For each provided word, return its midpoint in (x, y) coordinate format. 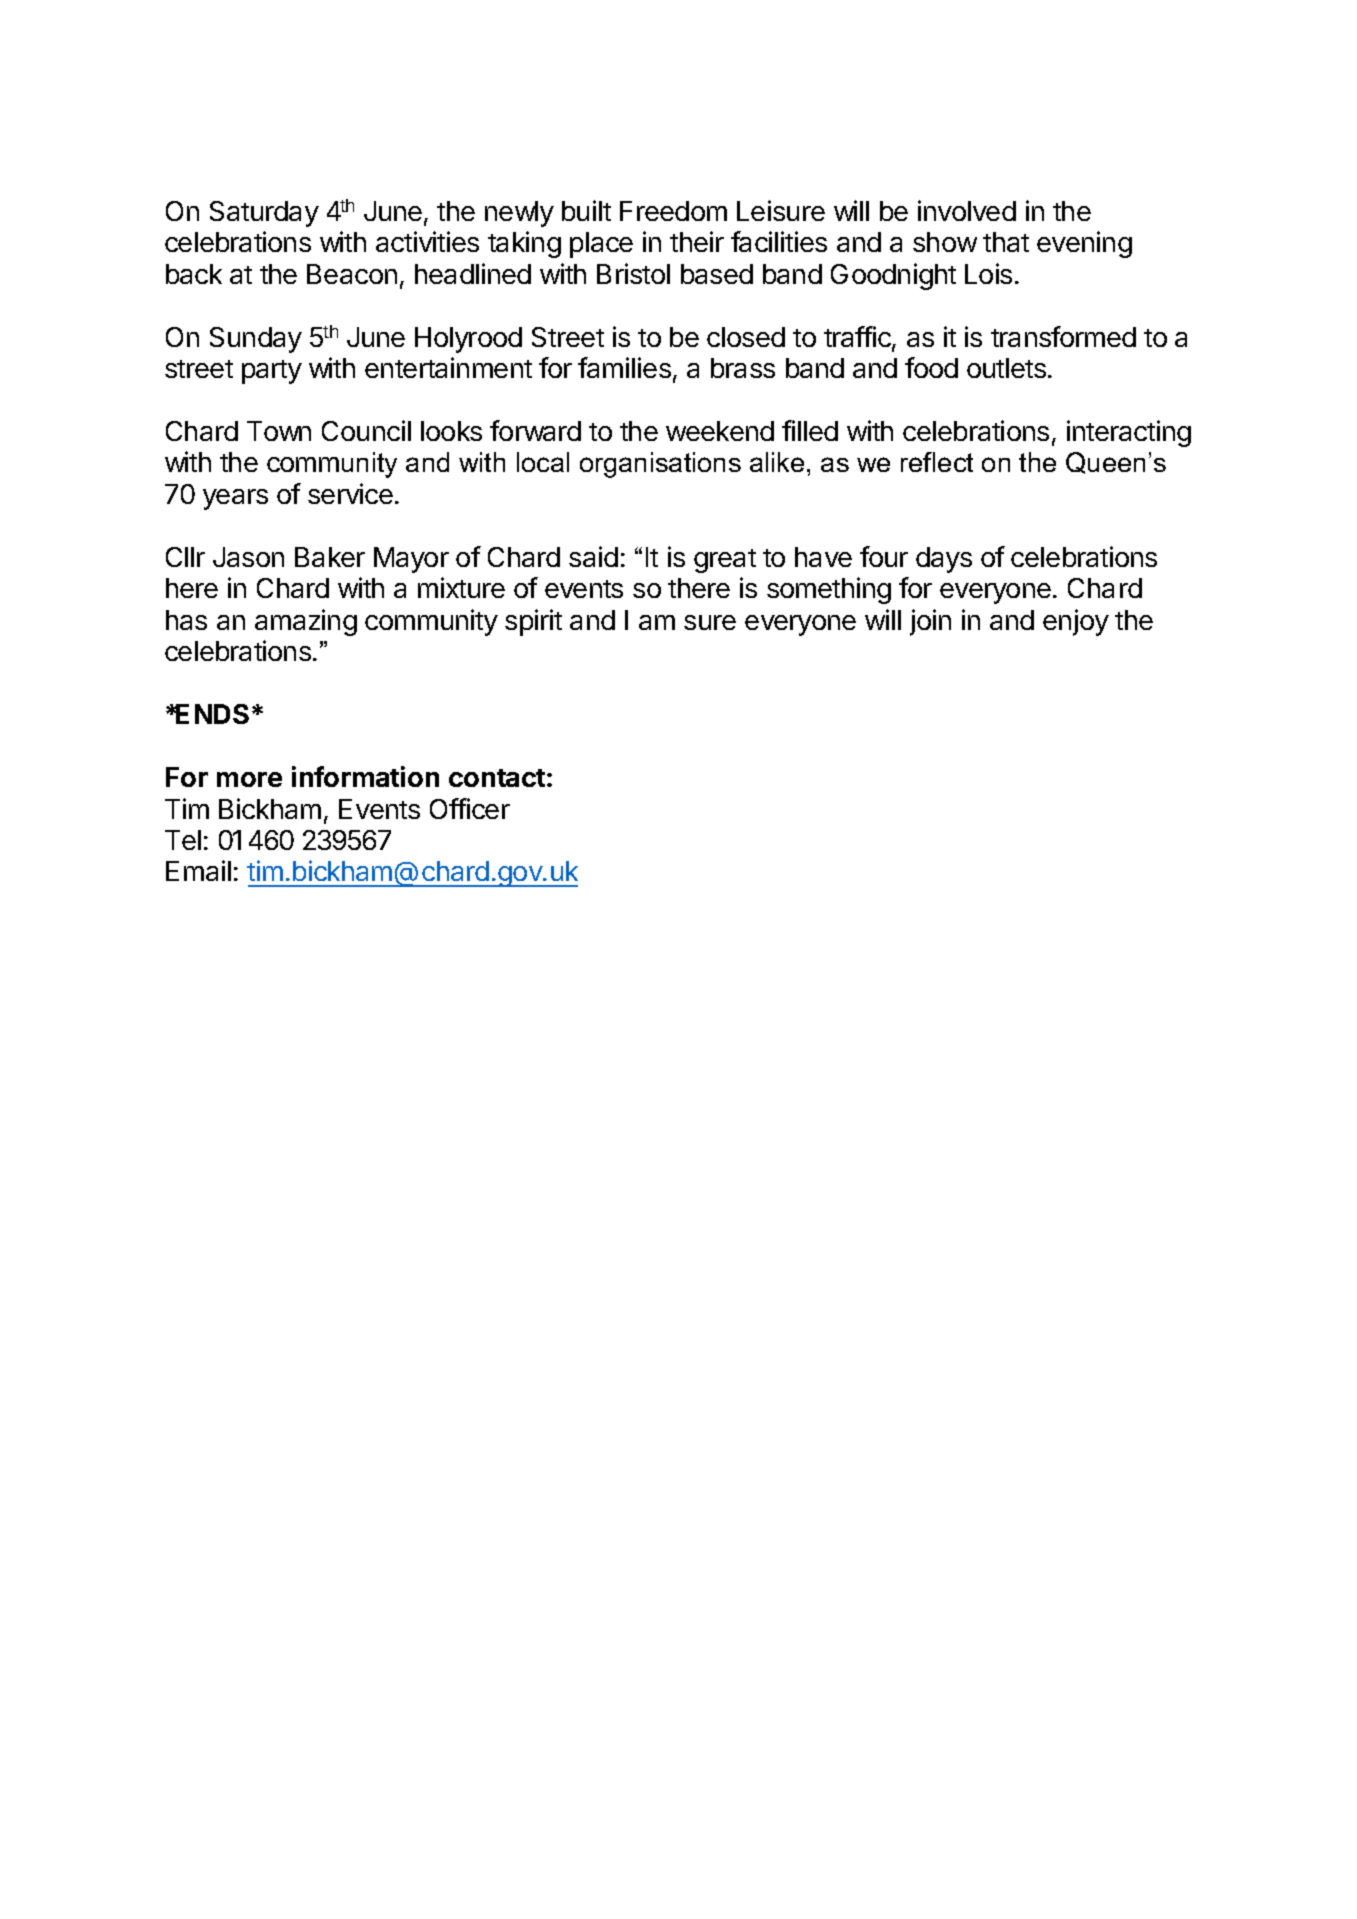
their (697, 241)
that (1006, 242)
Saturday (264, 214)
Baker (330, 557)
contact (497, 778)
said (593, 556)
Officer (470, 808)
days (944, 560)
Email (198, 870)
